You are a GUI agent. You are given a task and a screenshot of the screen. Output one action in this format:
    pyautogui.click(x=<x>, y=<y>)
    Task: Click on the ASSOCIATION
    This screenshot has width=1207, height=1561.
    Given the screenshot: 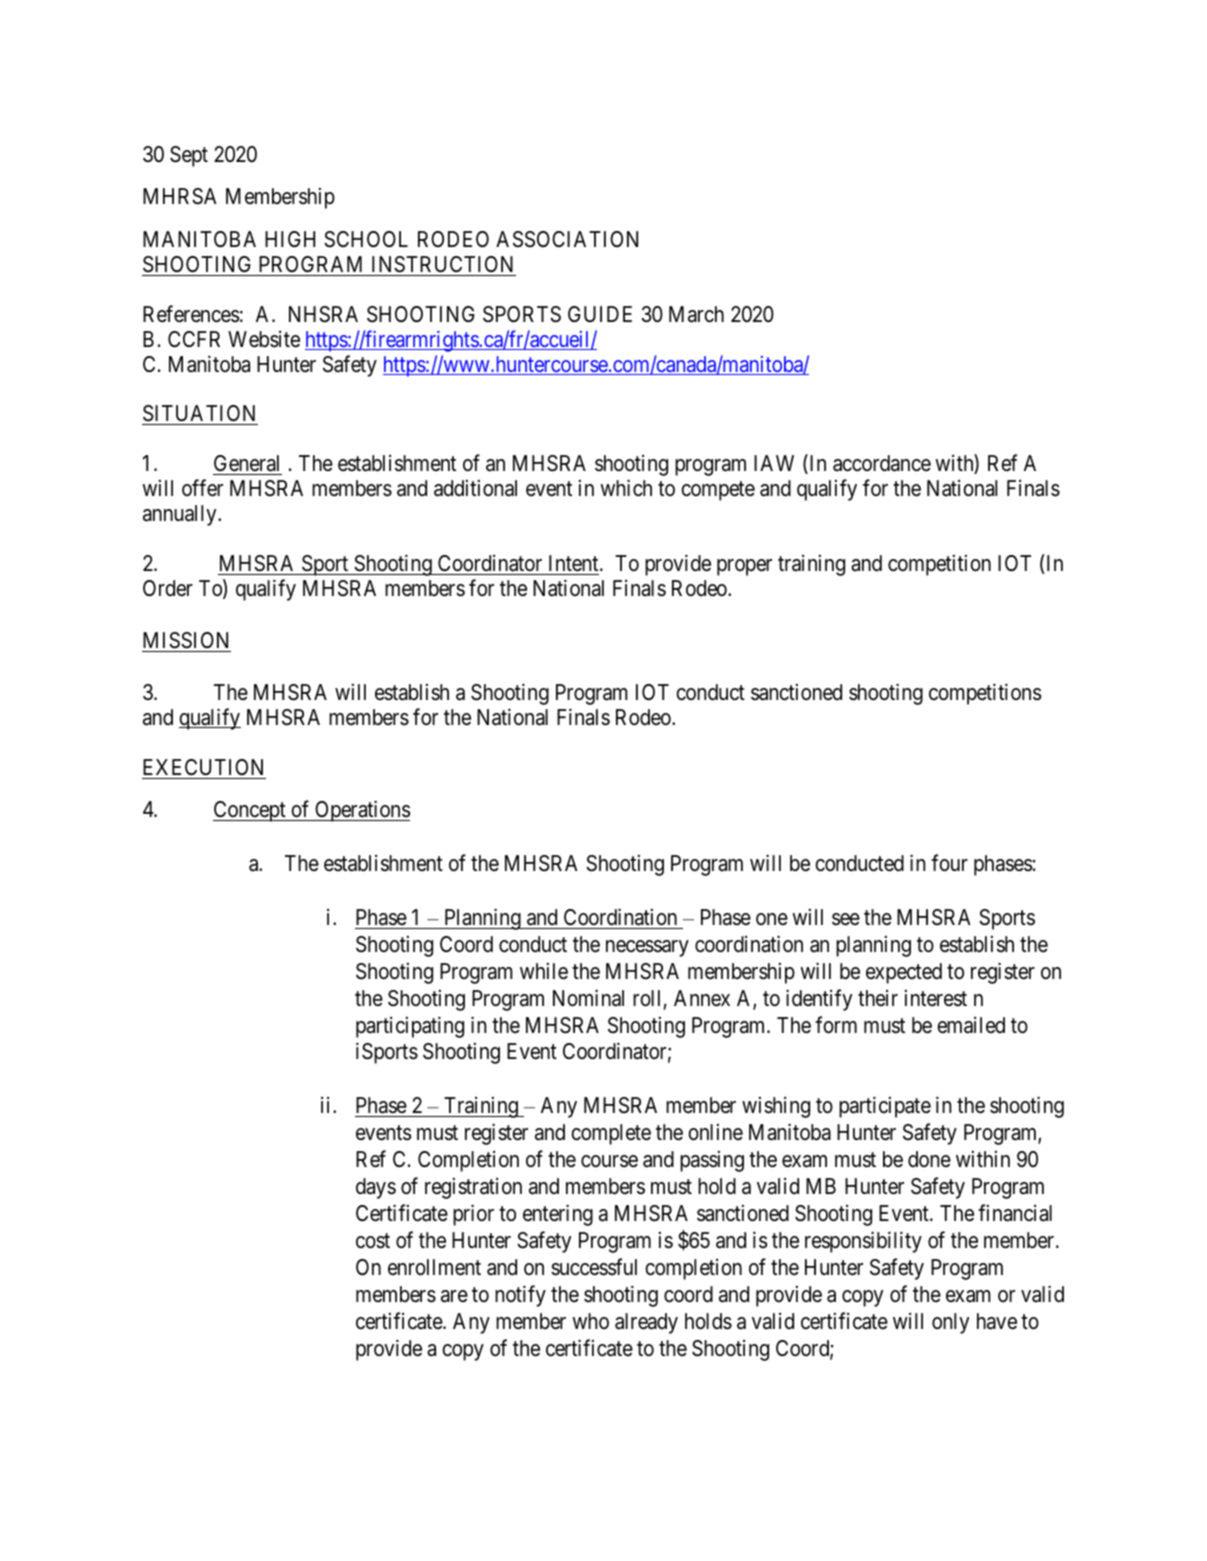 What is the action you would take?
    pyautogui.click(x=567, y=239)
